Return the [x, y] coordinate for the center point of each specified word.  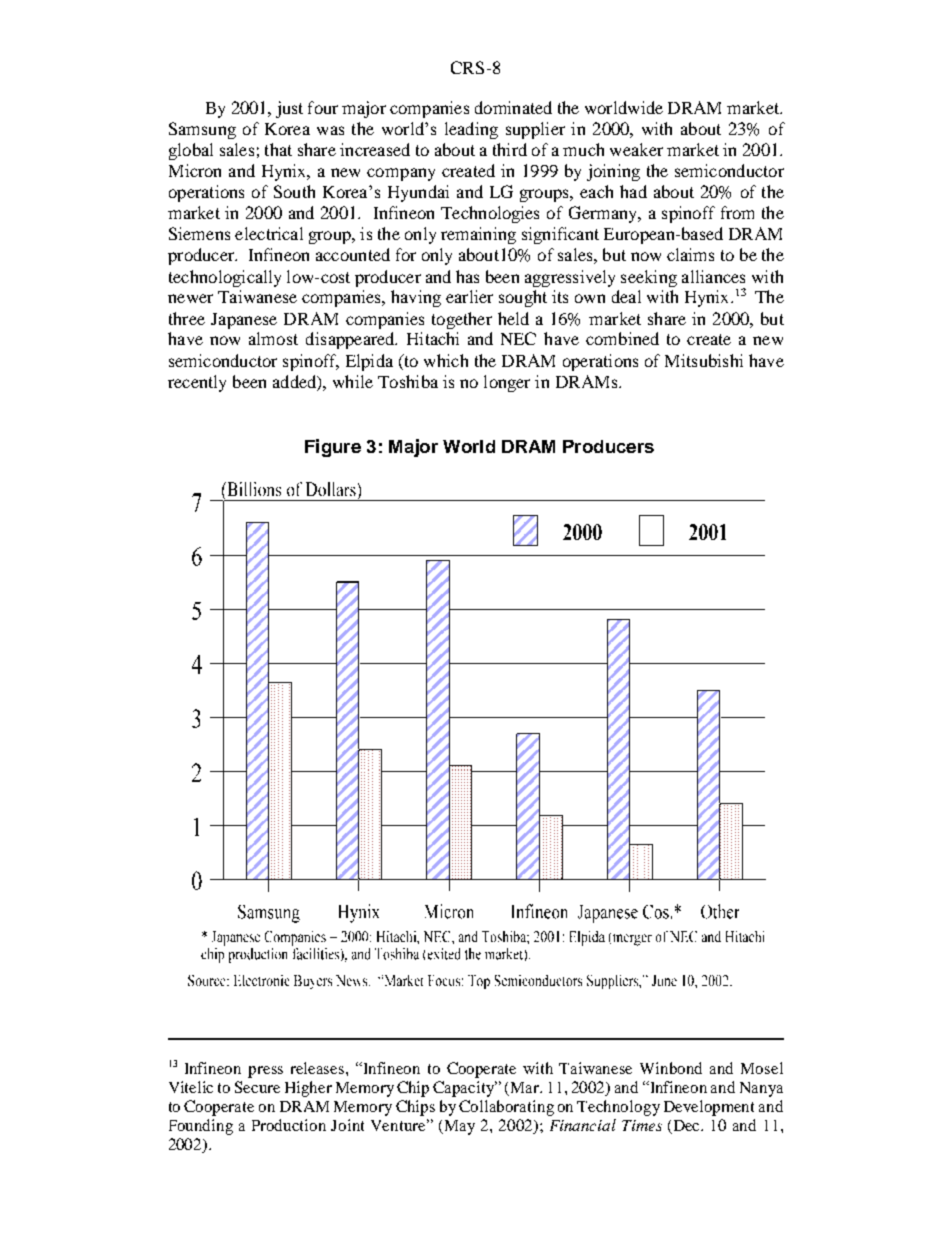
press [265, 1072]
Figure [333, 448]
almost [273, 338]
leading [471, 130]
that [278, 149]
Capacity [465, 1089]
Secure [257, 1087]
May [460, 1127]
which [446, 360]
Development [709, 1108]
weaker [636, 149]
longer [507, 383]
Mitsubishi [704, 360]
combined [622, 338]
